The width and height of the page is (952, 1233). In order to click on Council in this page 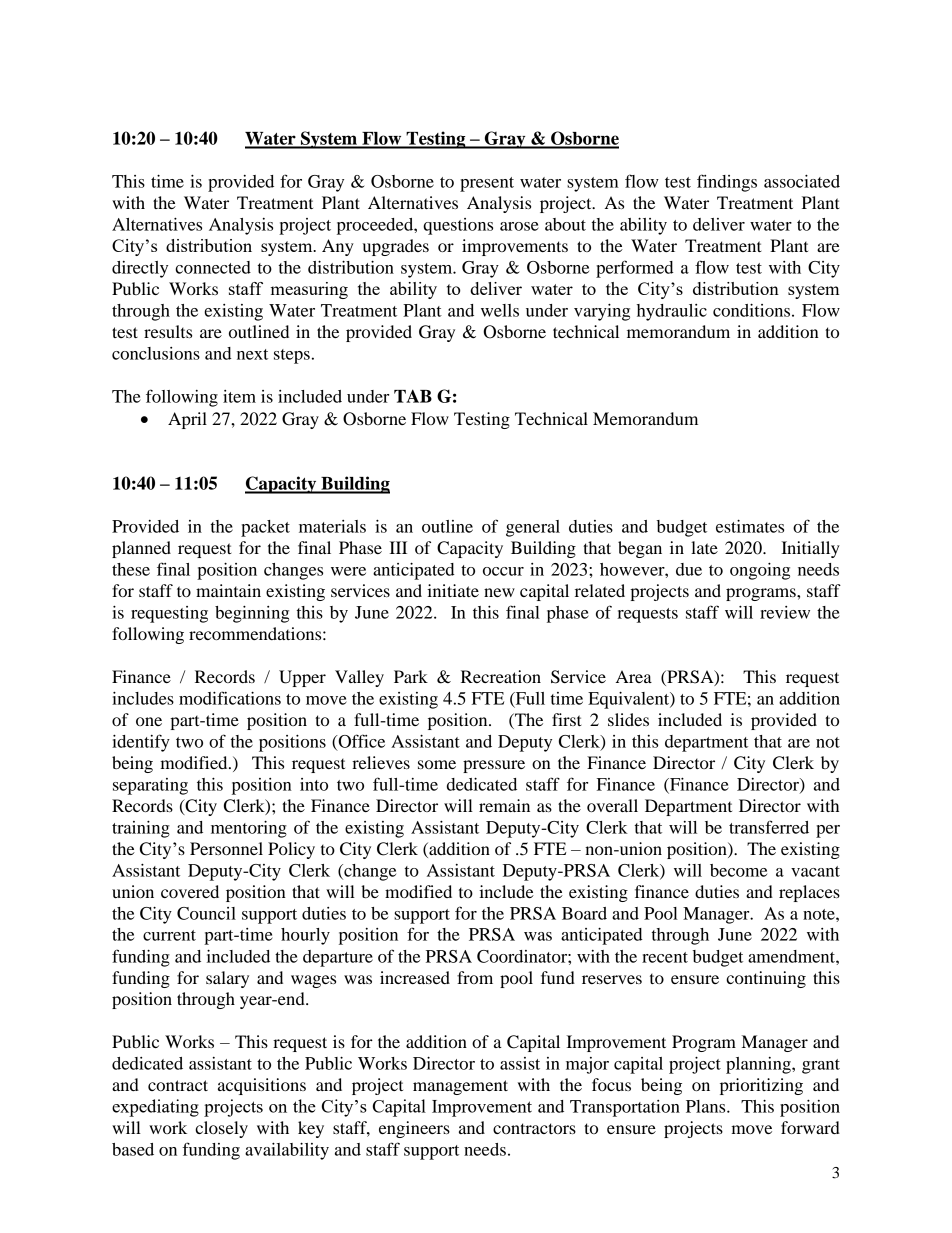, I will do `click(206, 913)`.
